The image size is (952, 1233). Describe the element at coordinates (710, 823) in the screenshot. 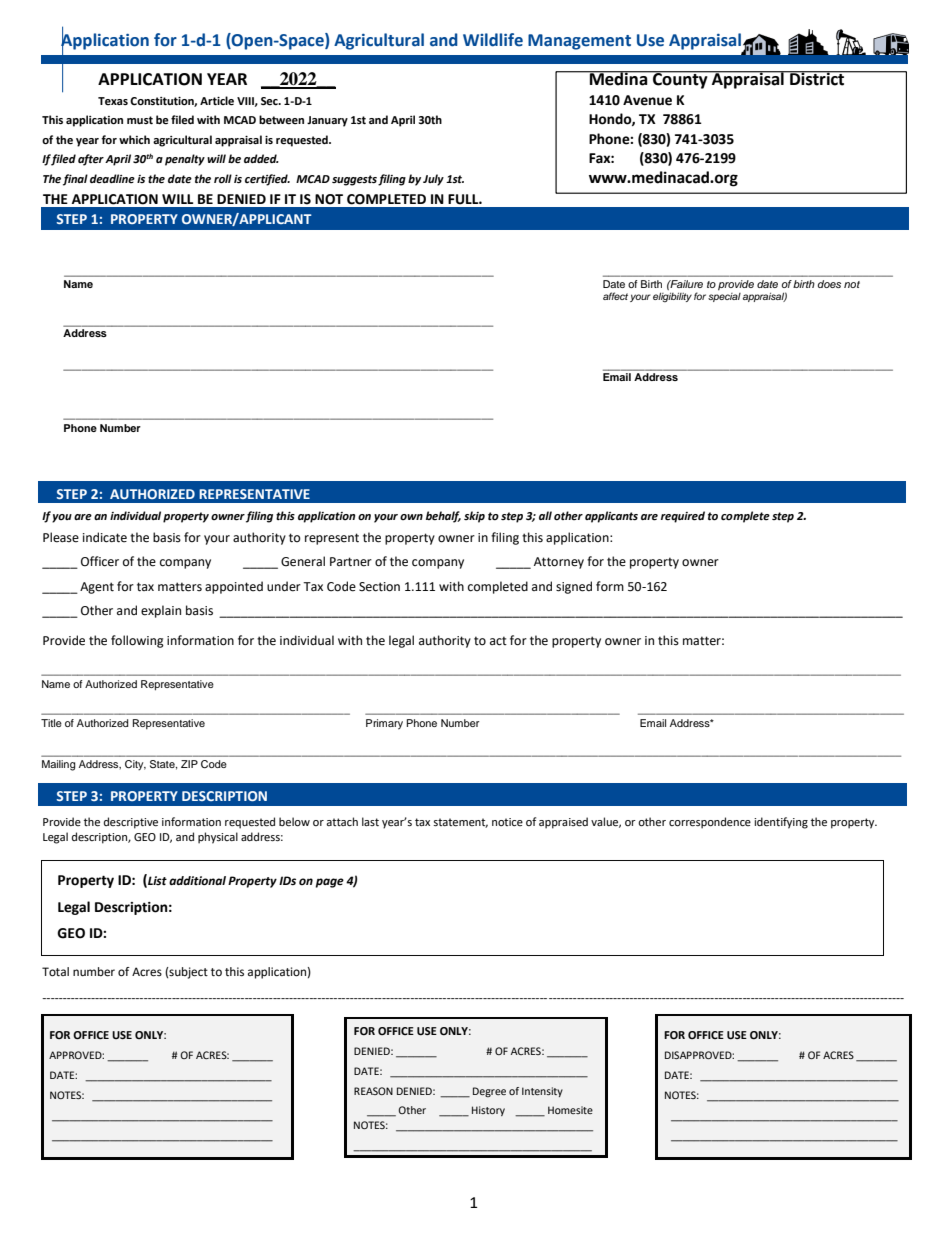

I see `correspondence` at that location.
